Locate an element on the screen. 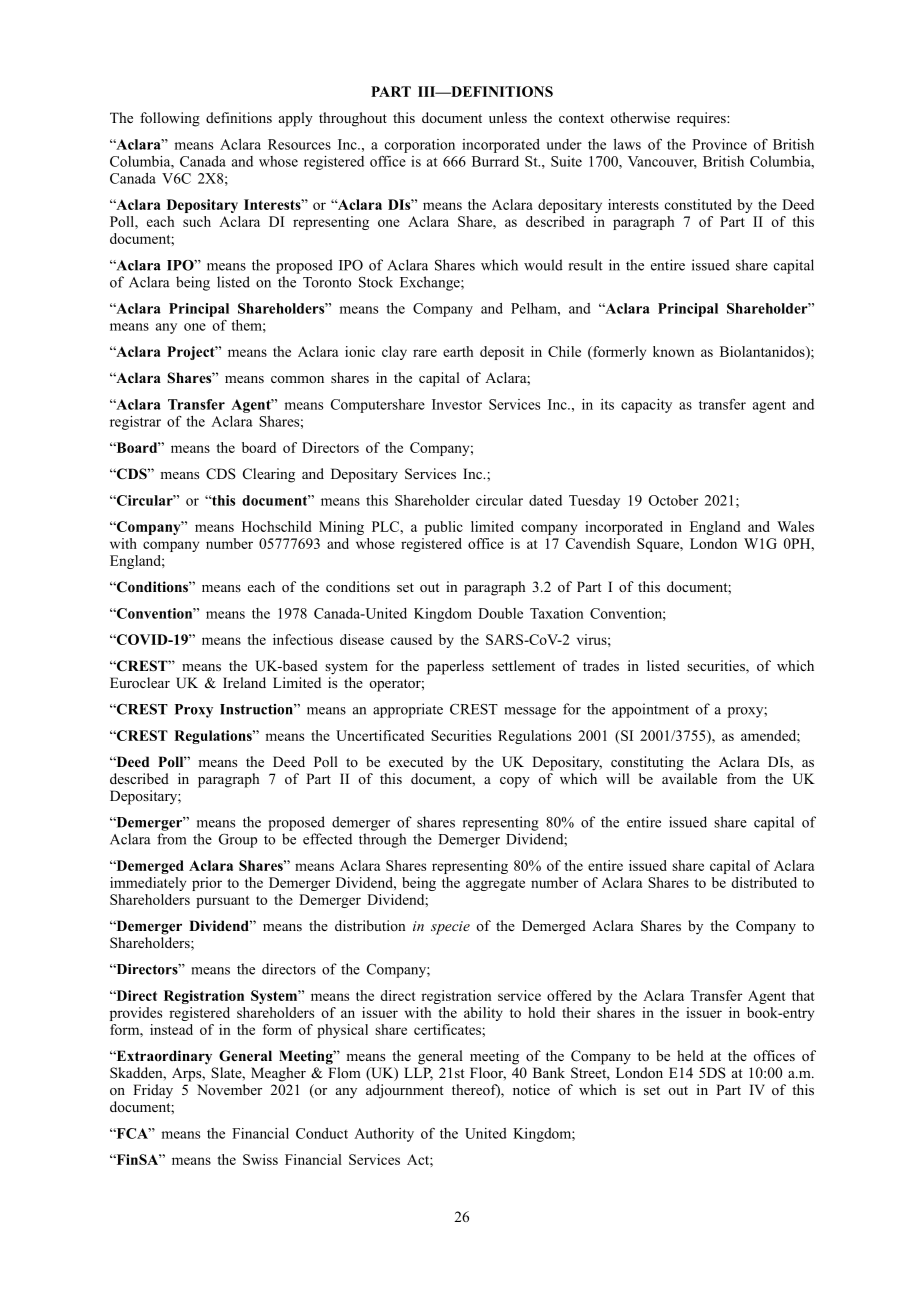 Image resolution: width=924 pixels, height=1308 pixels. Province is located at coordinates (719, 144).
